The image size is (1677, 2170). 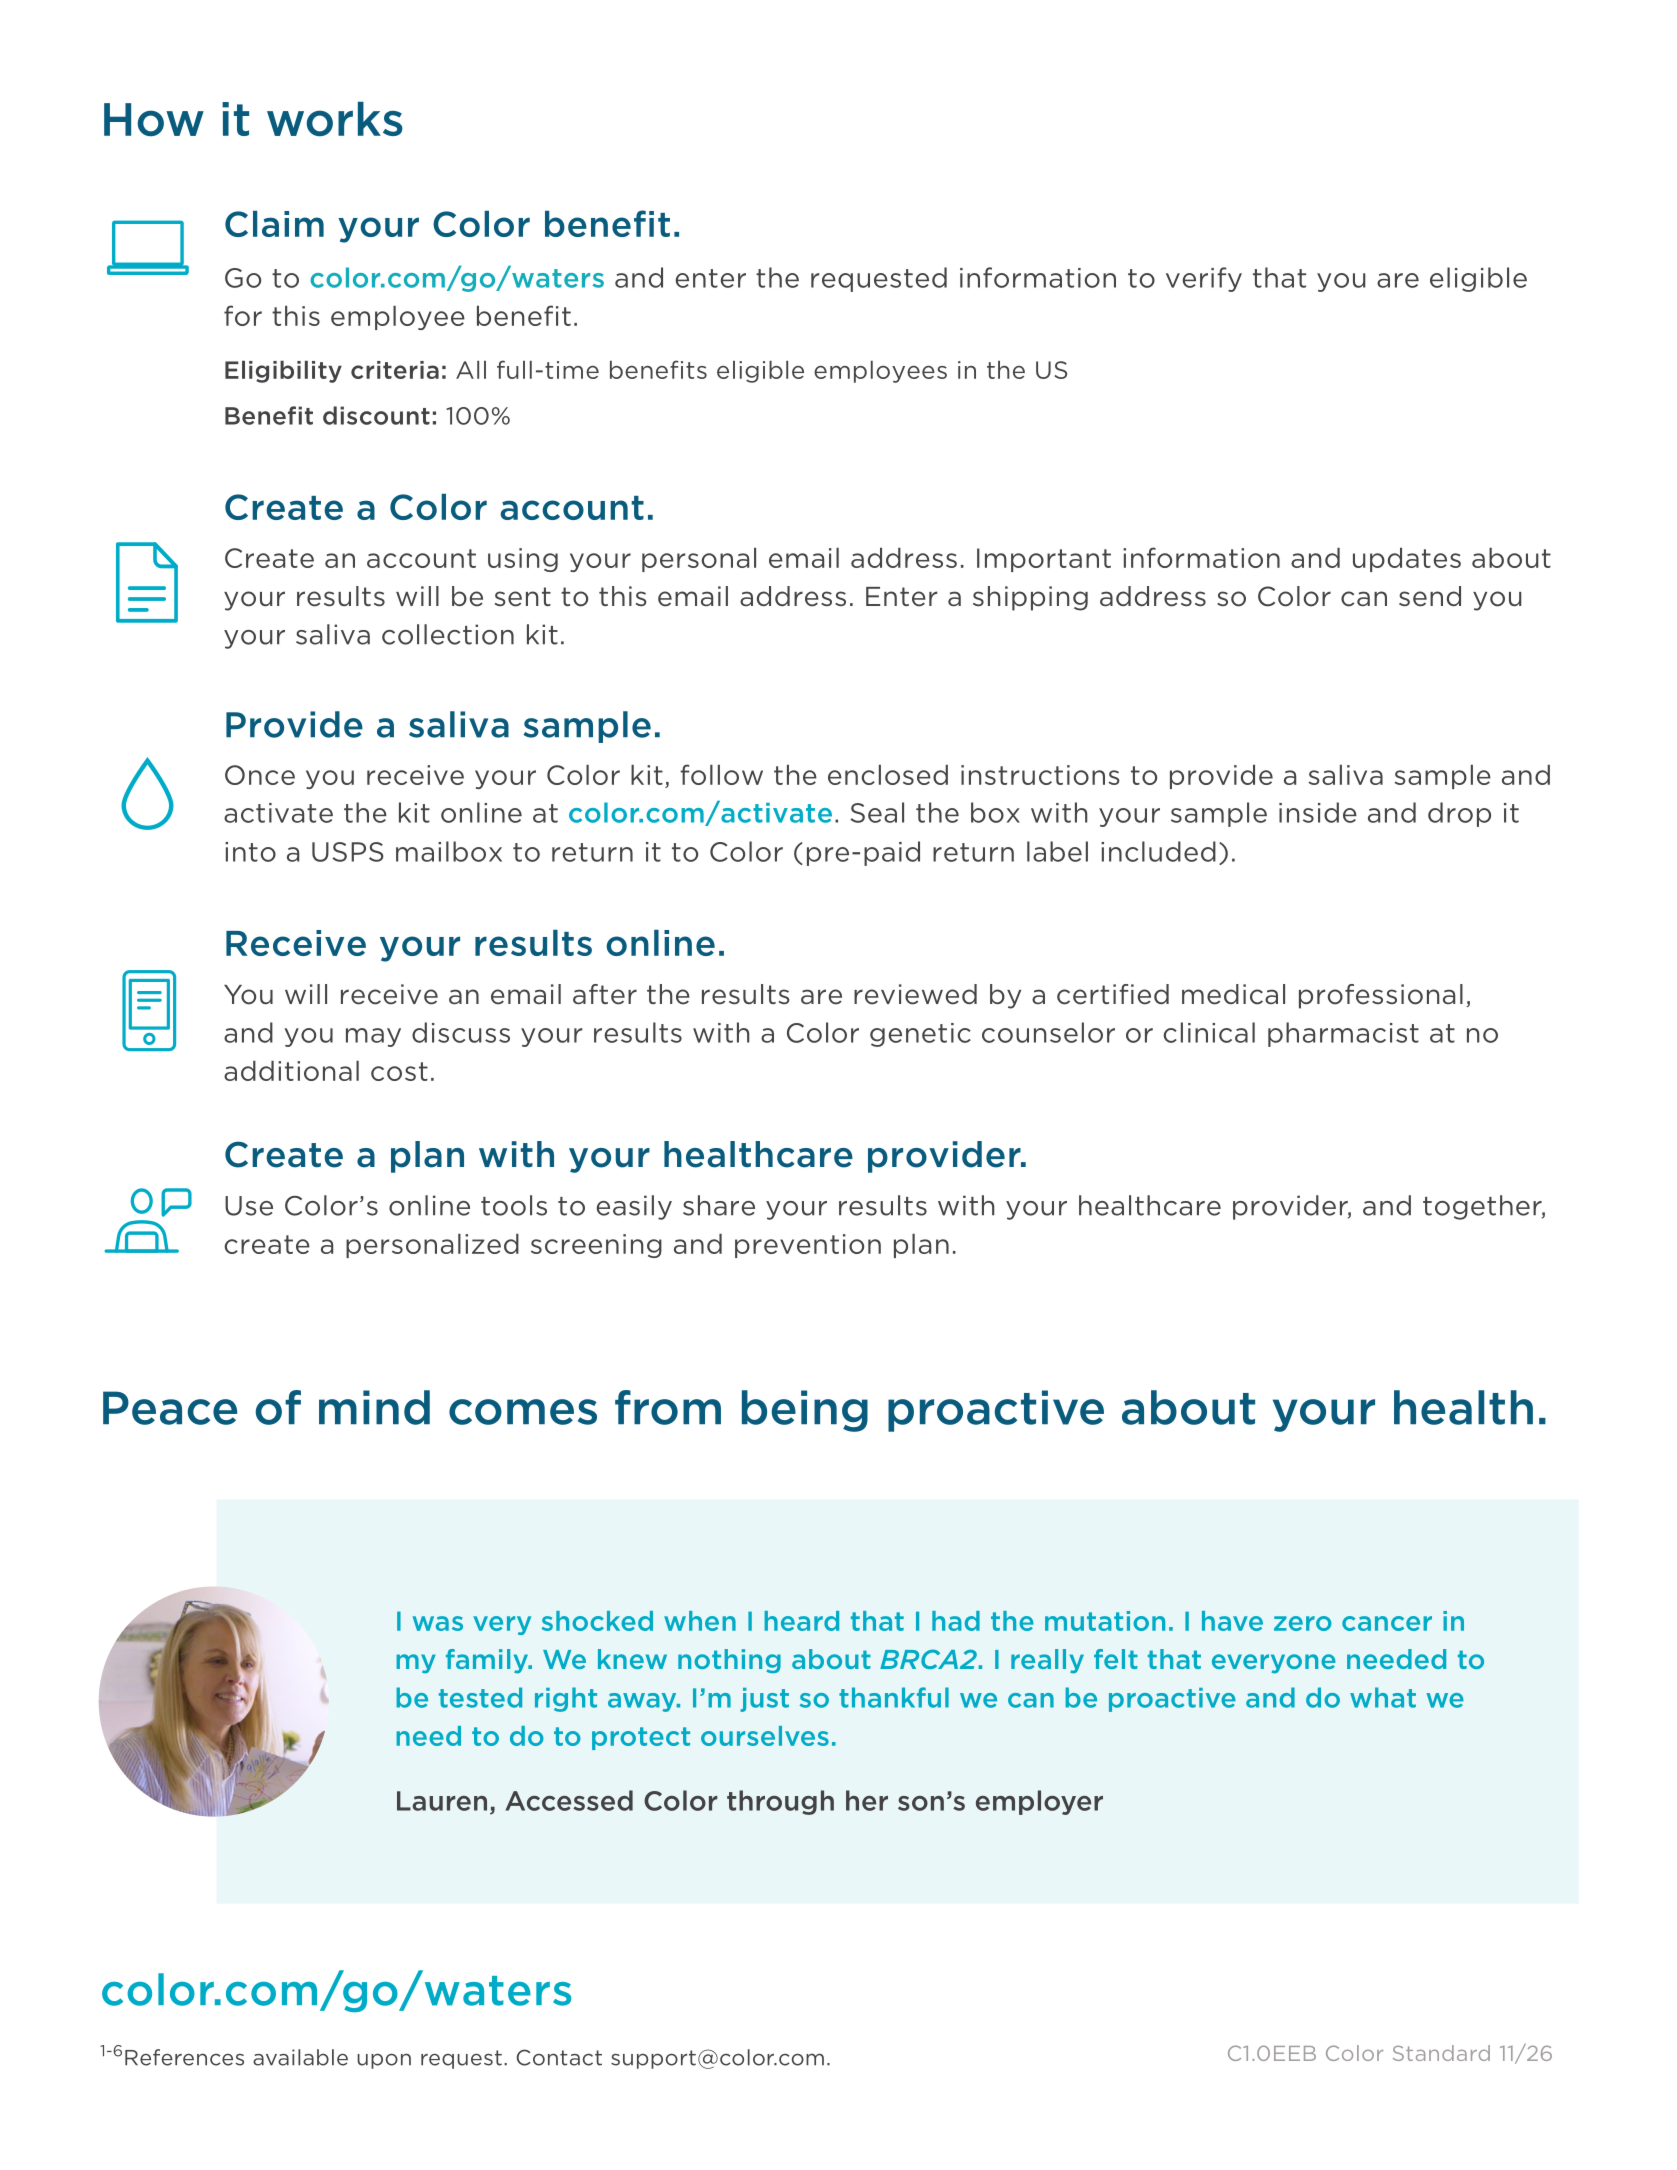 What do you see at coordinates (801, 1621) in the screenshot?
I see `heard` at bounding box center [801, 1621].
